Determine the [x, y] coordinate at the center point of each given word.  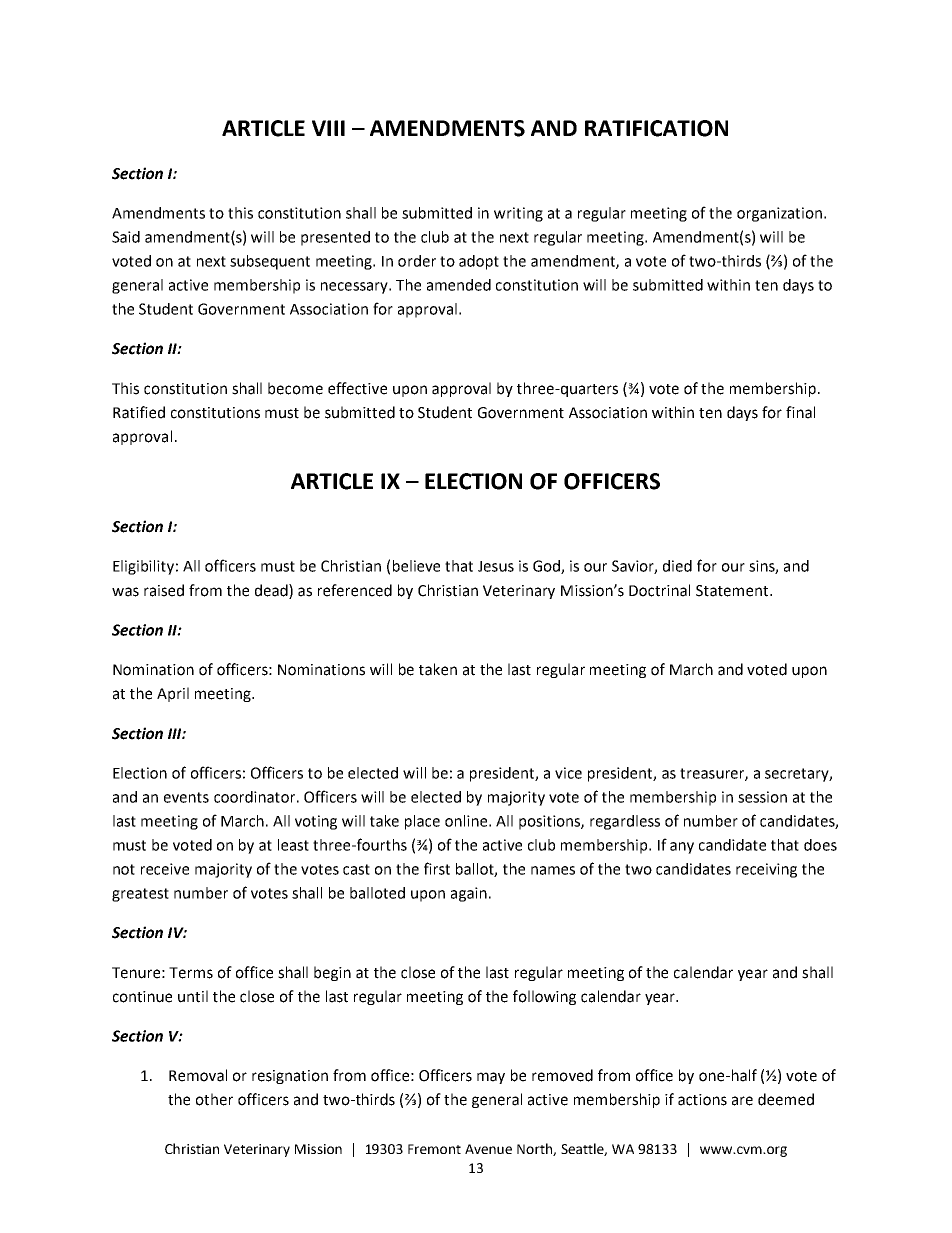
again [469, 894]
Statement [733, 591]
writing [518, 214]
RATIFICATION [656, 128]
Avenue [488, 1149]
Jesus [496, 566]
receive [165, 869]
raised [164, 590]
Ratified [139, 412]
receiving [766, 870]
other [214, 1099]
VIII [328, 128]
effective [357, 388]
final [800, 412]
